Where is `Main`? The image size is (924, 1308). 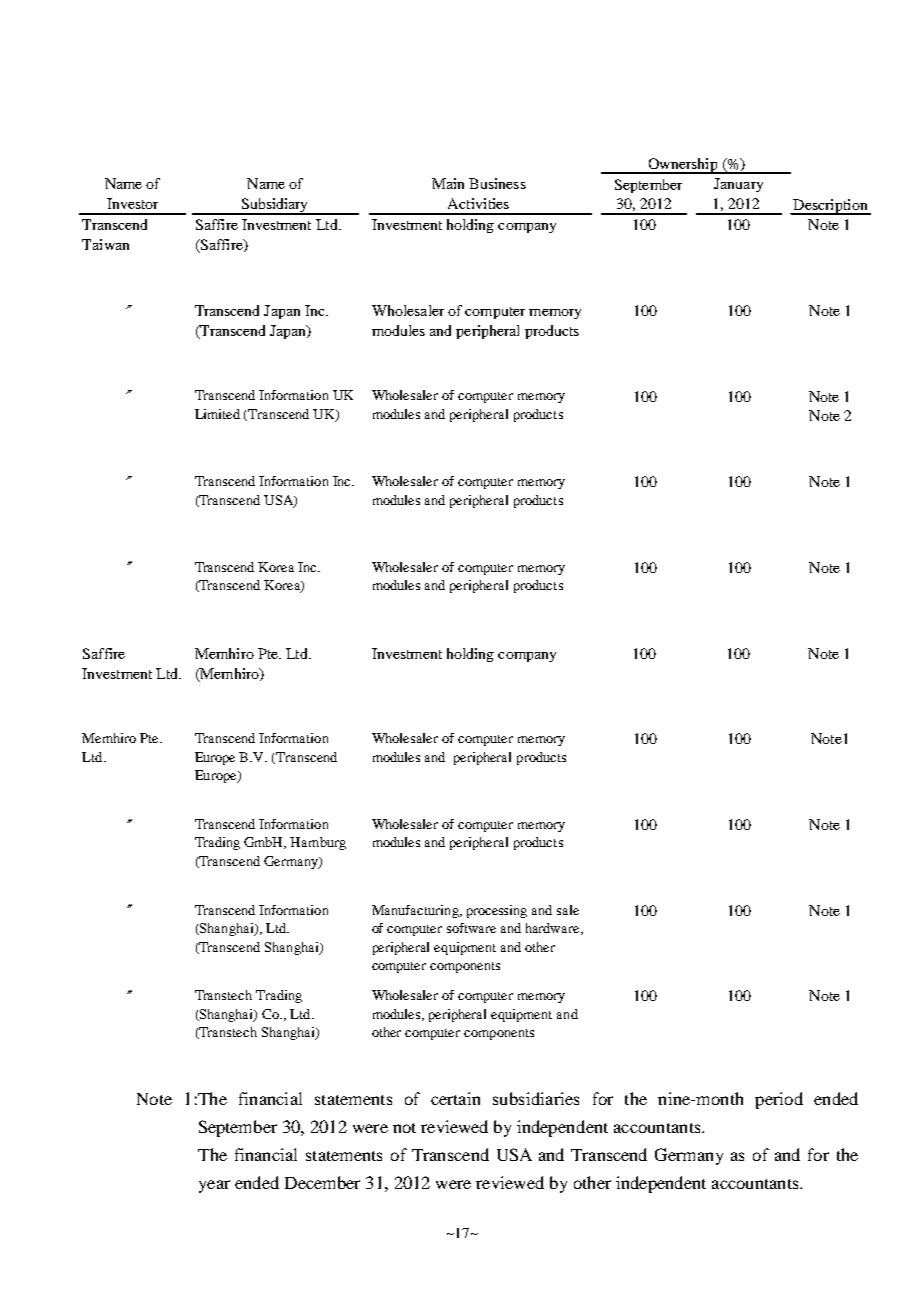
Main is located at coordinates (448, 183).
